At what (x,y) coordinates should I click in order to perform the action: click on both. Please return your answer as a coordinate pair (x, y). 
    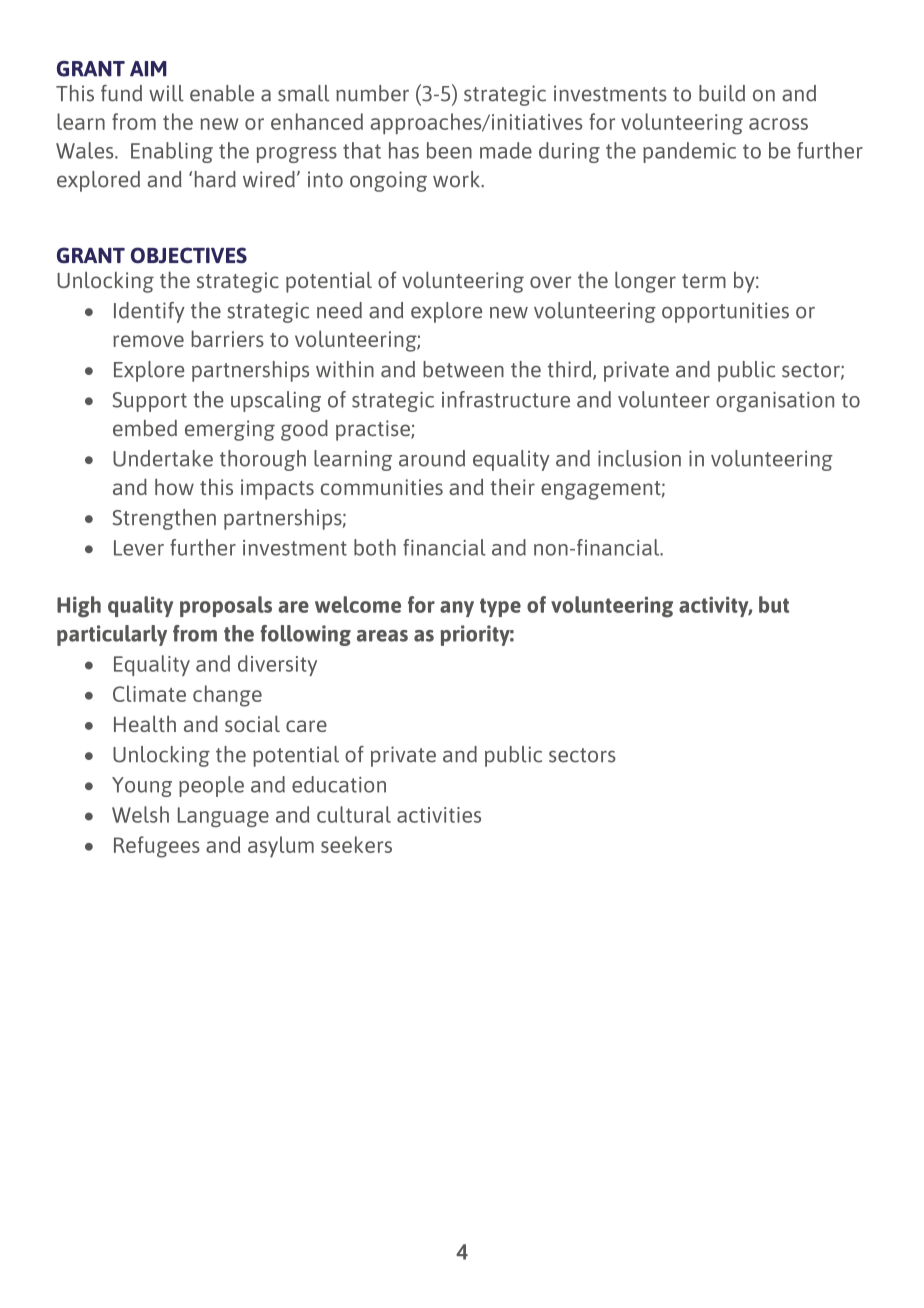
    Looking at the image, I should click on (375, 547).
